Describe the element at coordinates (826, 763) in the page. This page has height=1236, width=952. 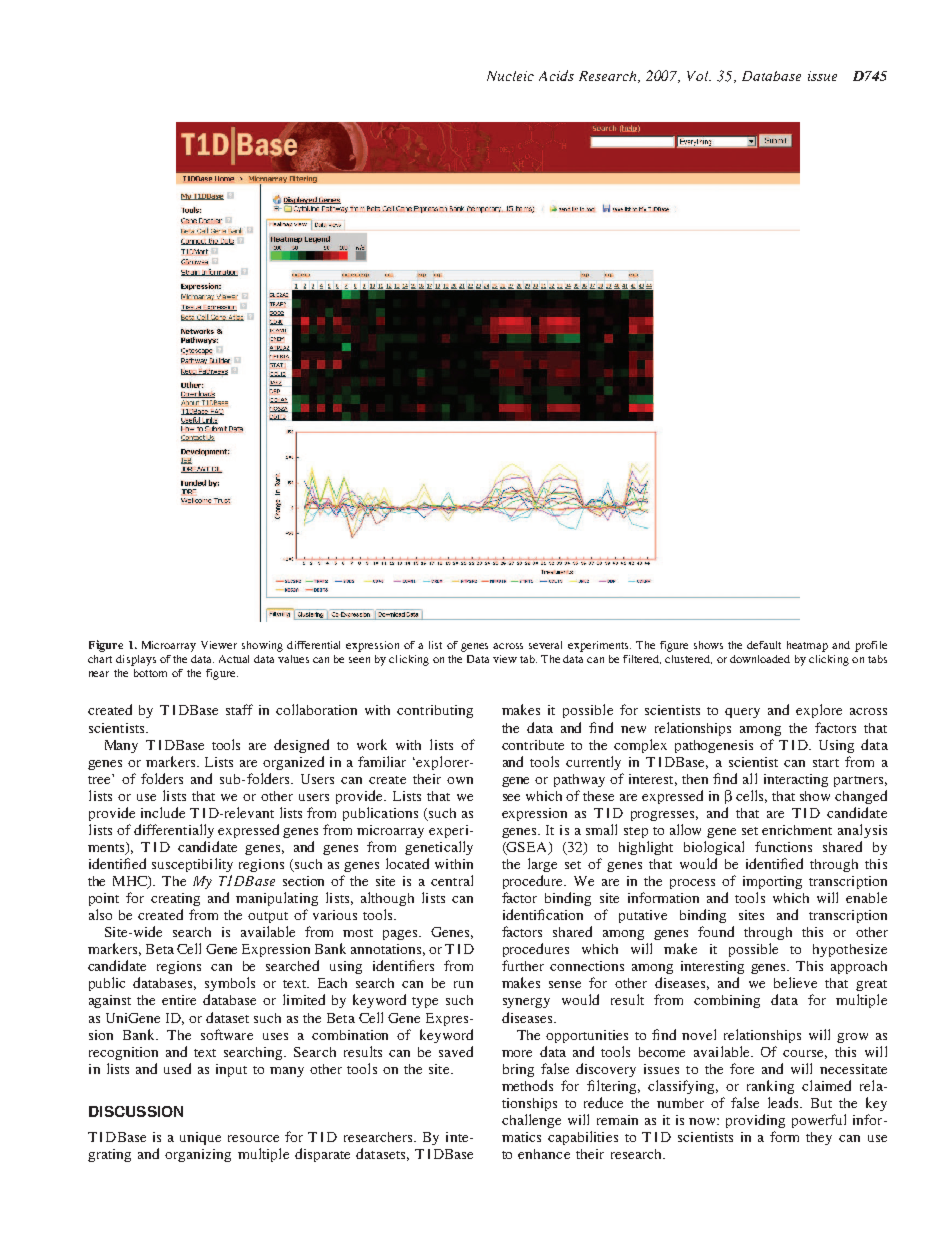
I see `start` at that location.
